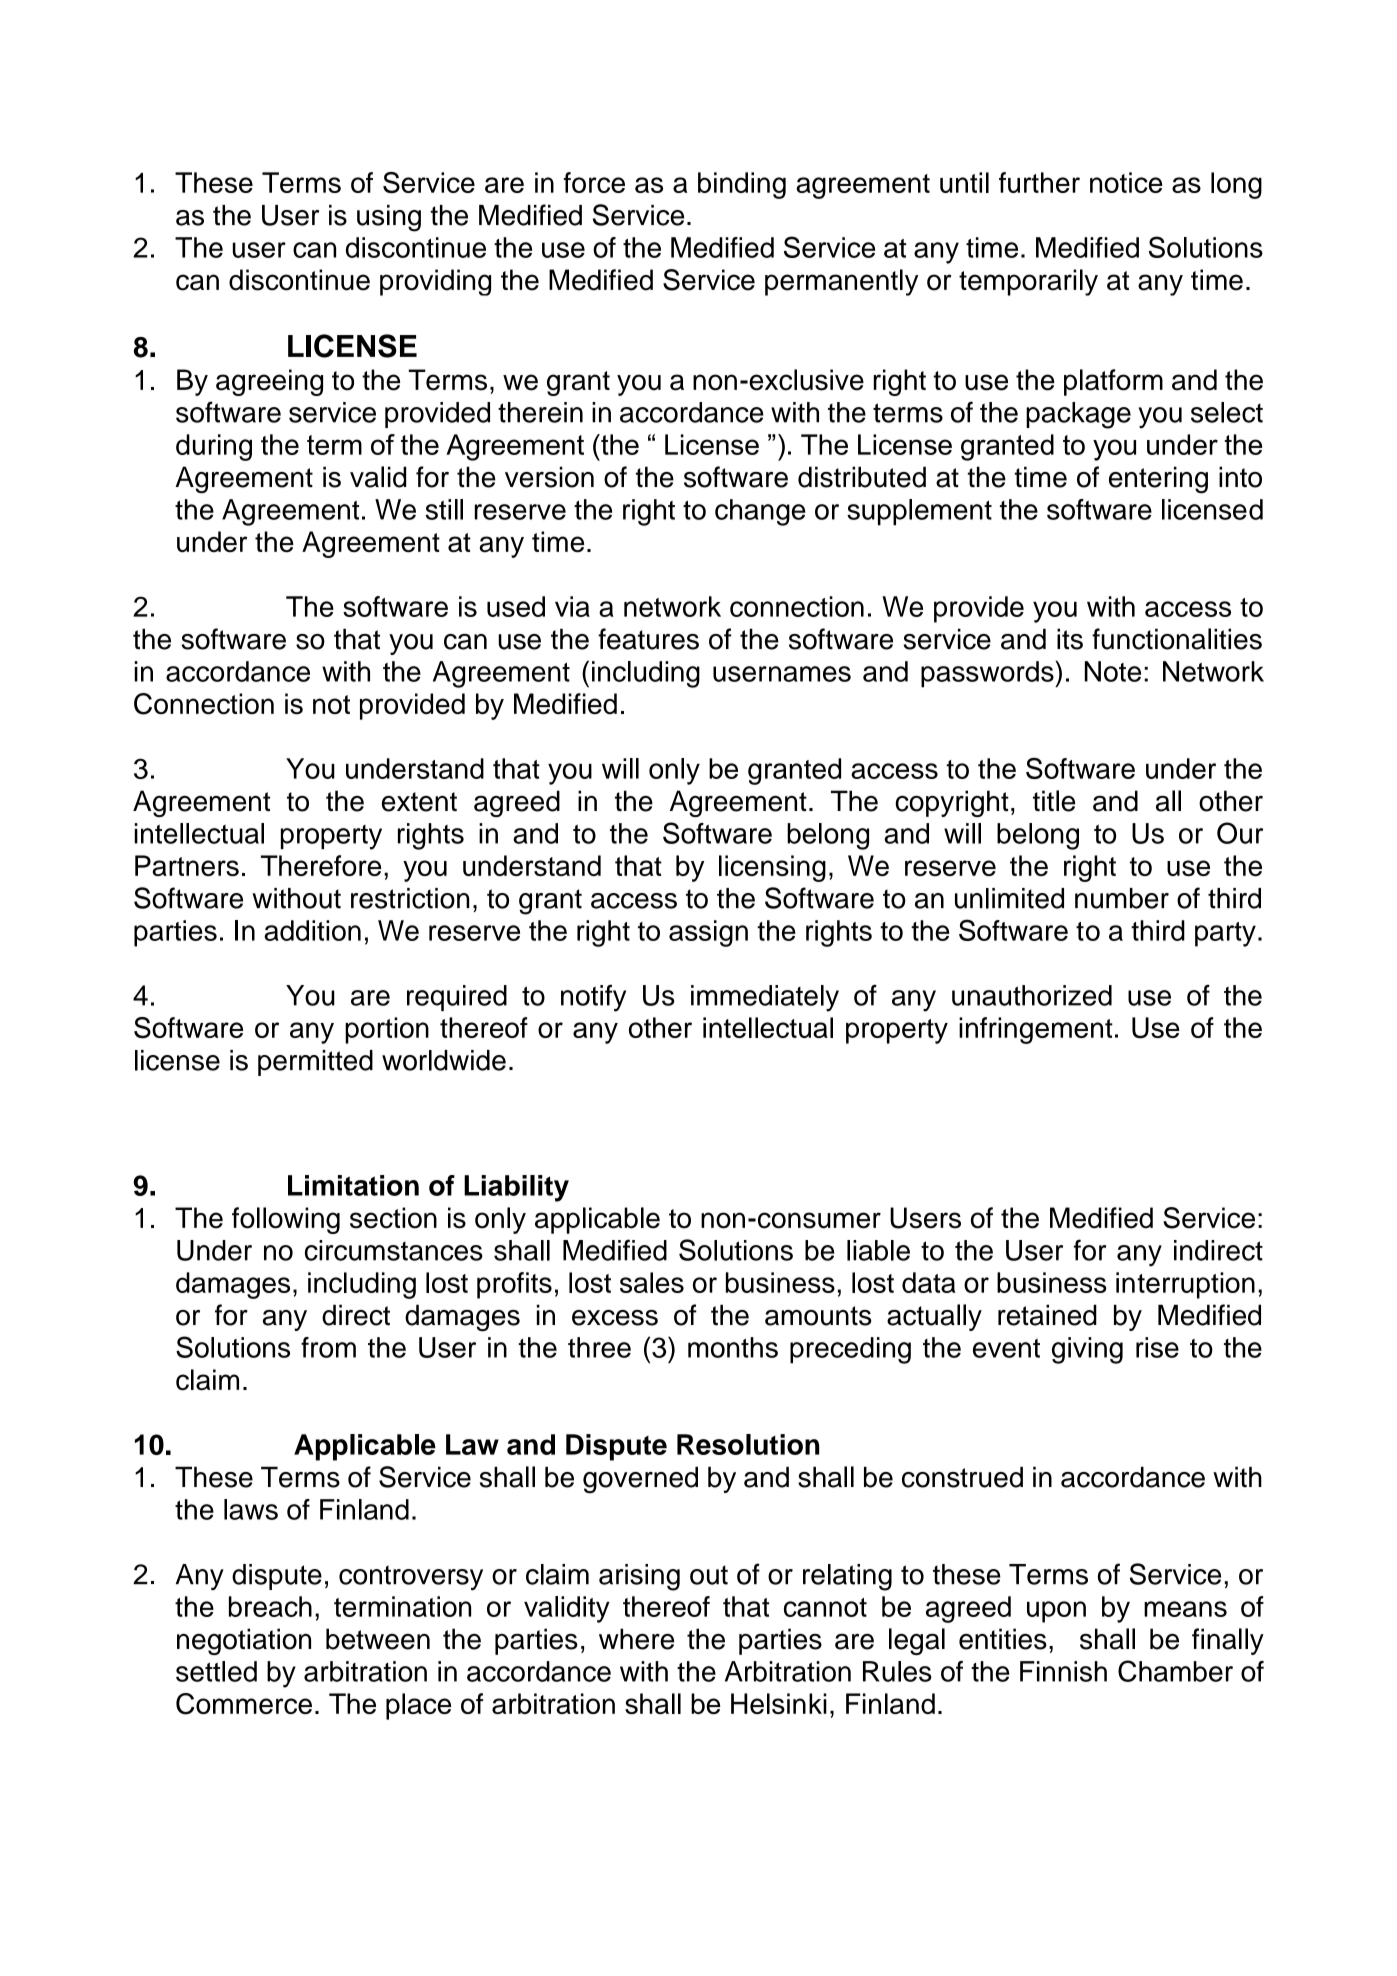  What do you see at coordinates (1177, 639) in the page?
I see `functionalities` at bounding box center [1177, 639].
